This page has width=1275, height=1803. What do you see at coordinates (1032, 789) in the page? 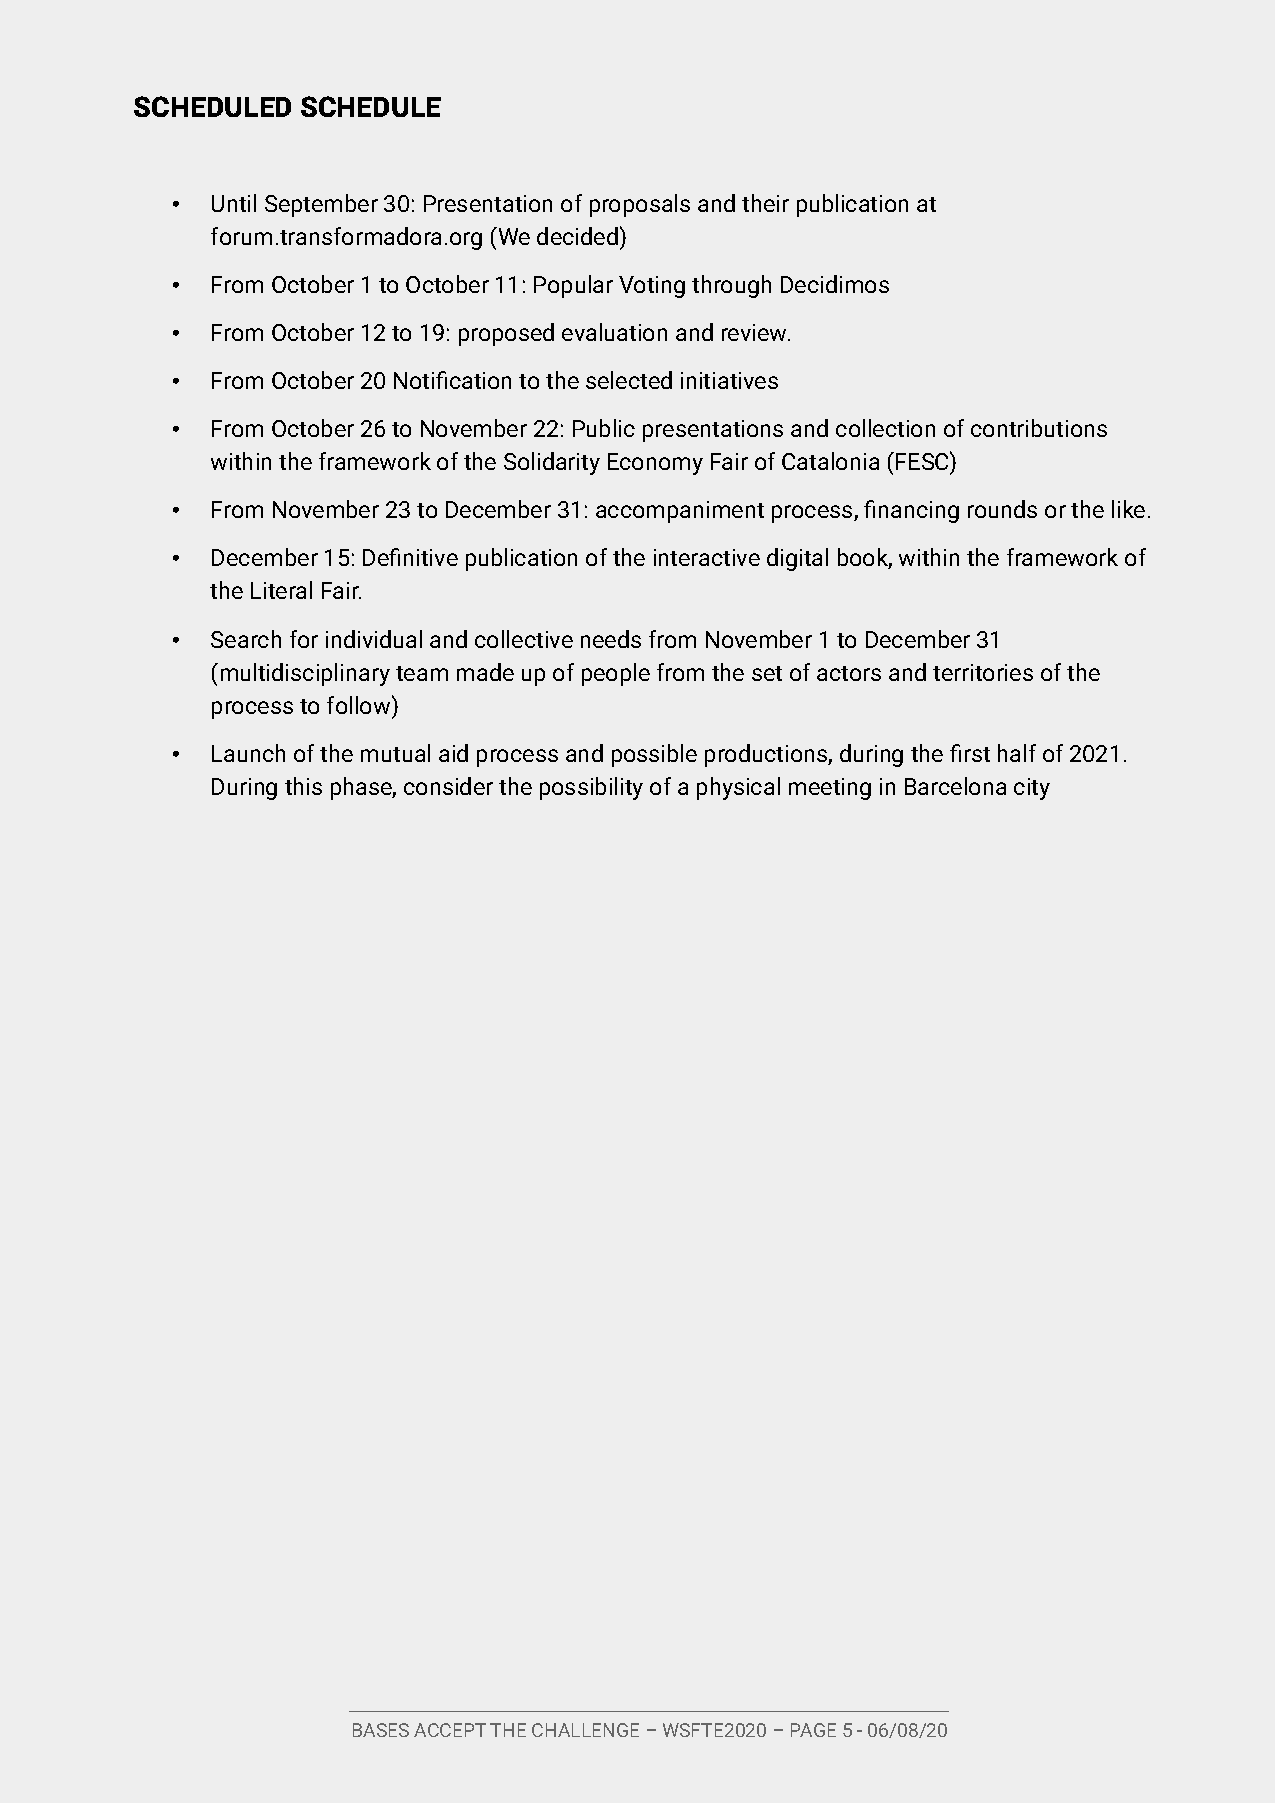
I see `city` at bounding box center [1032, 789].
